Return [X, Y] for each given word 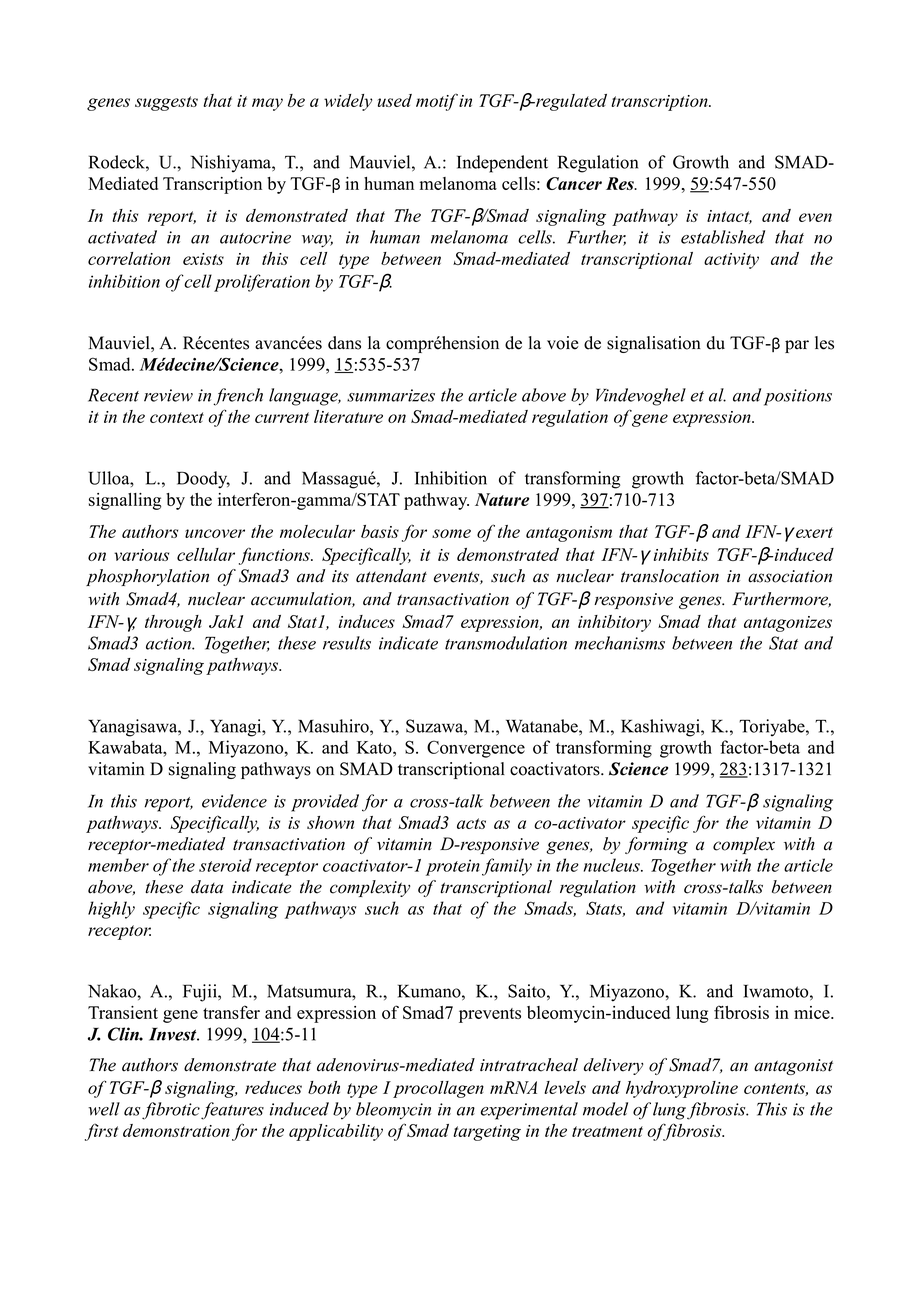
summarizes [391, 395]
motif [437, 102]
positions [798, 397]
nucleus [613, 865]
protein [453, 867]
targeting [487, 1133]
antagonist [793, 1067]
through [173, 623]
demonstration [176, 1130]
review [168, 395]
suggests [166, 103]
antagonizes [788, 624]
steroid [225, 865]
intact [729, 217]
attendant [391, 576]
